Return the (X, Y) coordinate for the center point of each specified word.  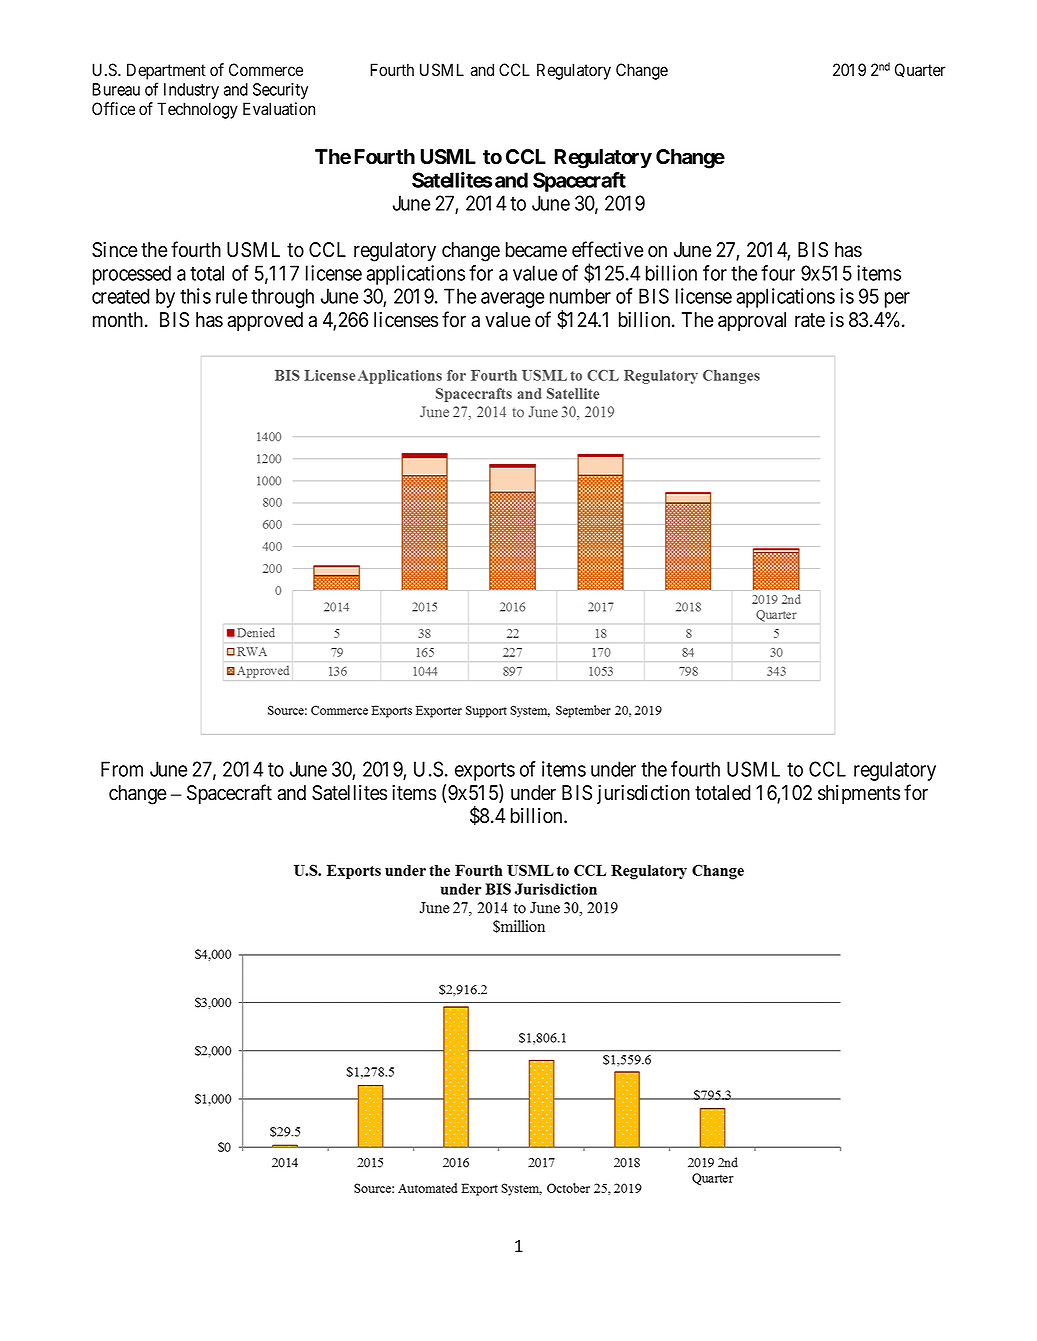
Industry (191, 91)
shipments (859, 794)
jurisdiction (643, 794)
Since (114, 249)
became (536, 250)
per (897, 300)
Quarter (920, 70)
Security (280, 91)
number (580, 296)
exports (485, 771)
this (195, 296)
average (512, 300)
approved (265, 322)
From (122, 769)
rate (810, 320)
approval (752, 322)
